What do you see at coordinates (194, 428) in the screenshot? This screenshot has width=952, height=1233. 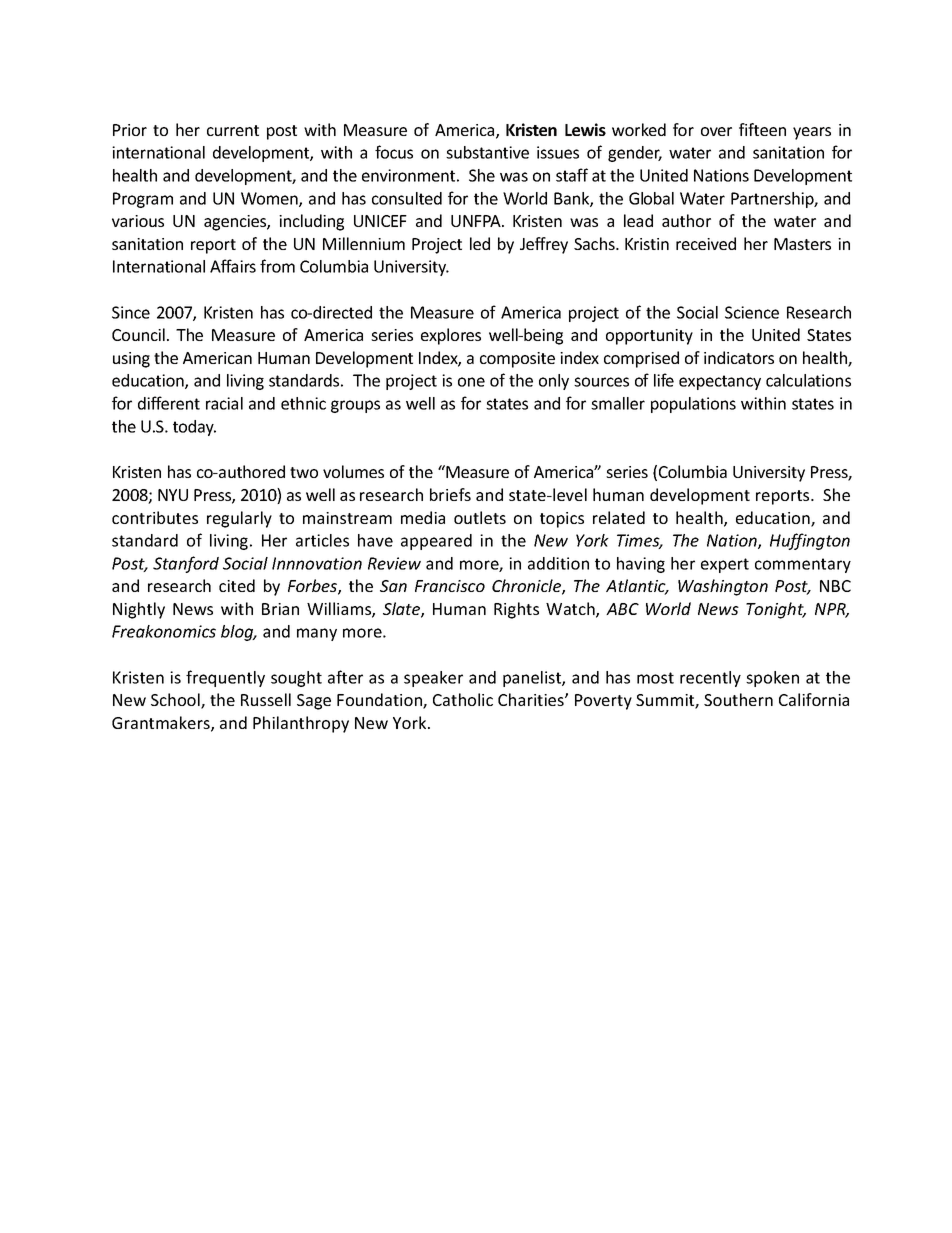 I see `today` at bounding box center [194, 428].
